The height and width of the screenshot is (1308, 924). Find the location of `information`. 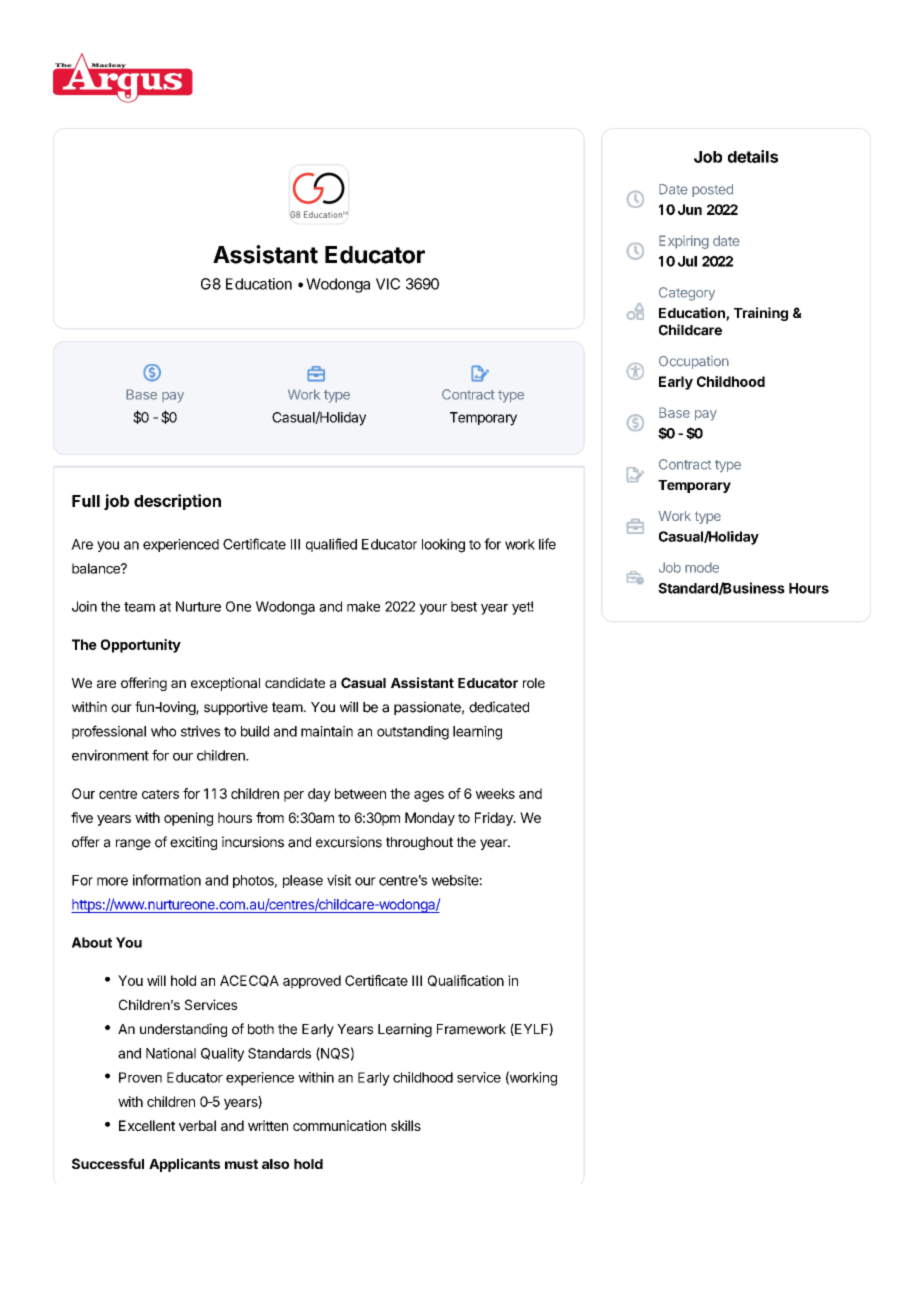

information is located at coordinates (167, 880).
